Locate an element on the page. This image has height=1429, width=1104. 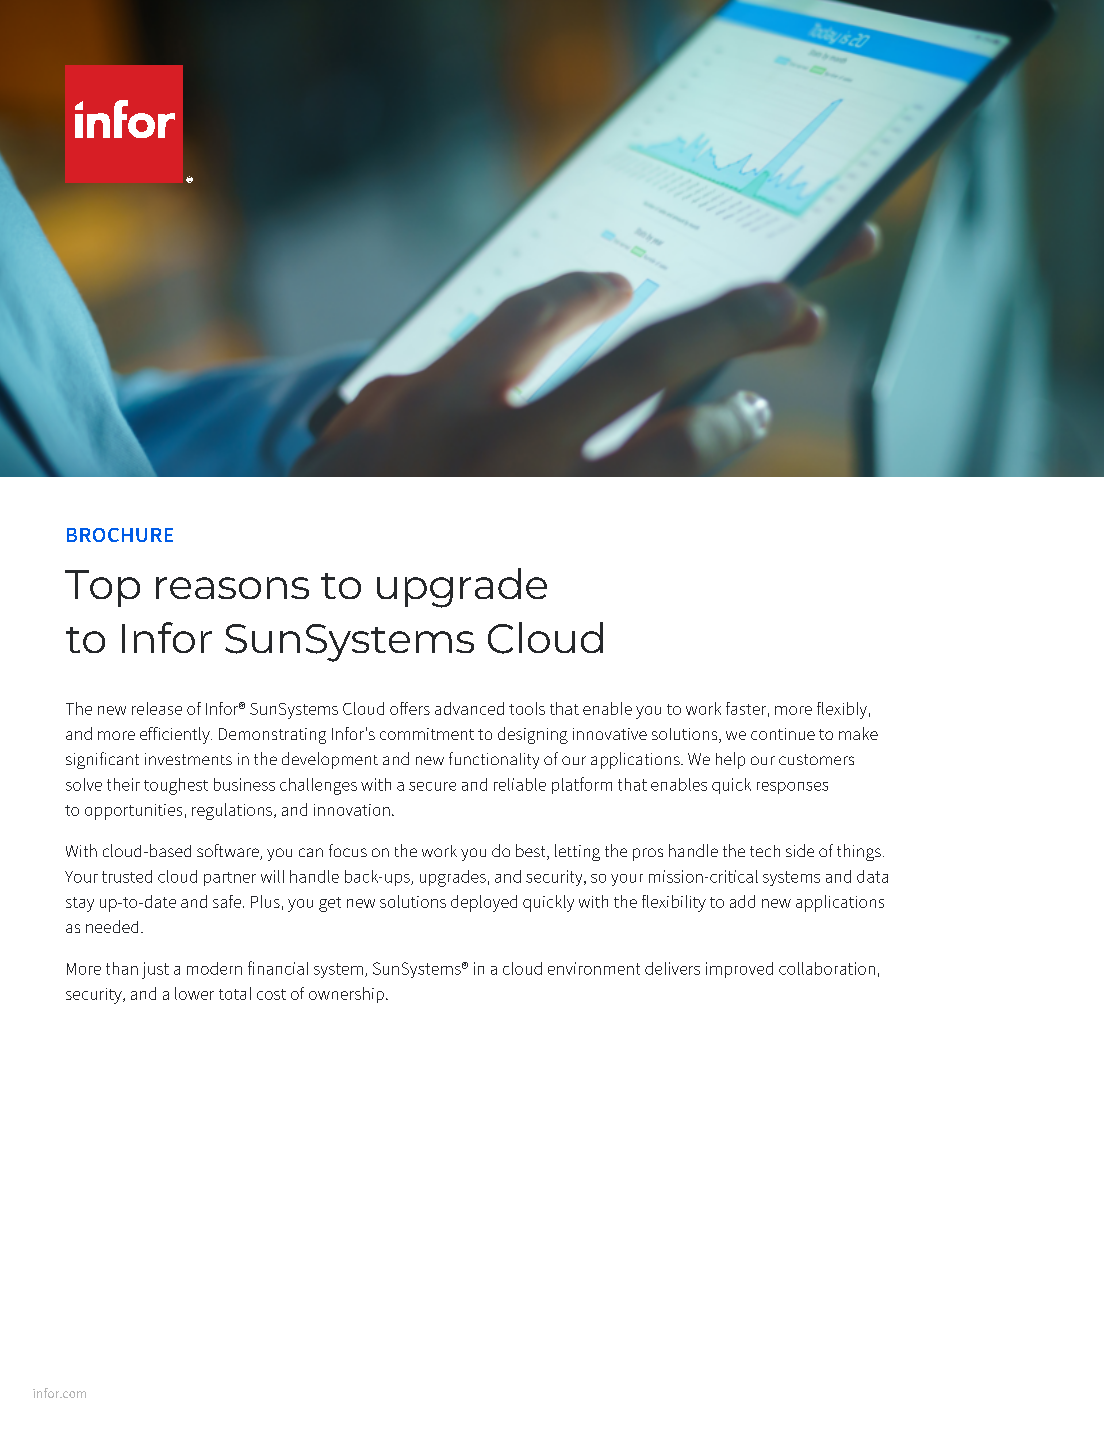
Top is located at coordinates (102, 588).
